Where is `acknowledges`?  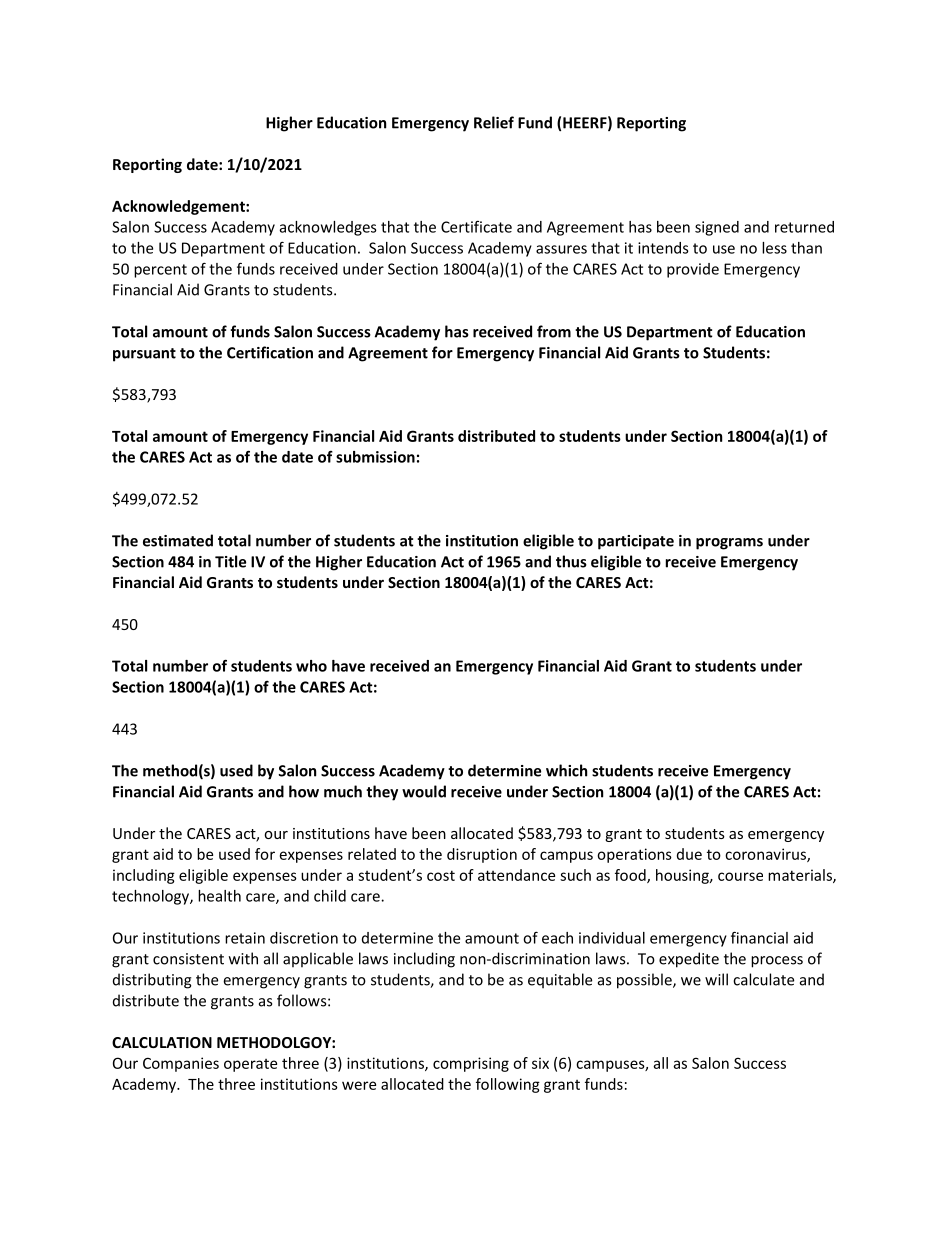
acknowledges is located at coordinates (328, 228).
